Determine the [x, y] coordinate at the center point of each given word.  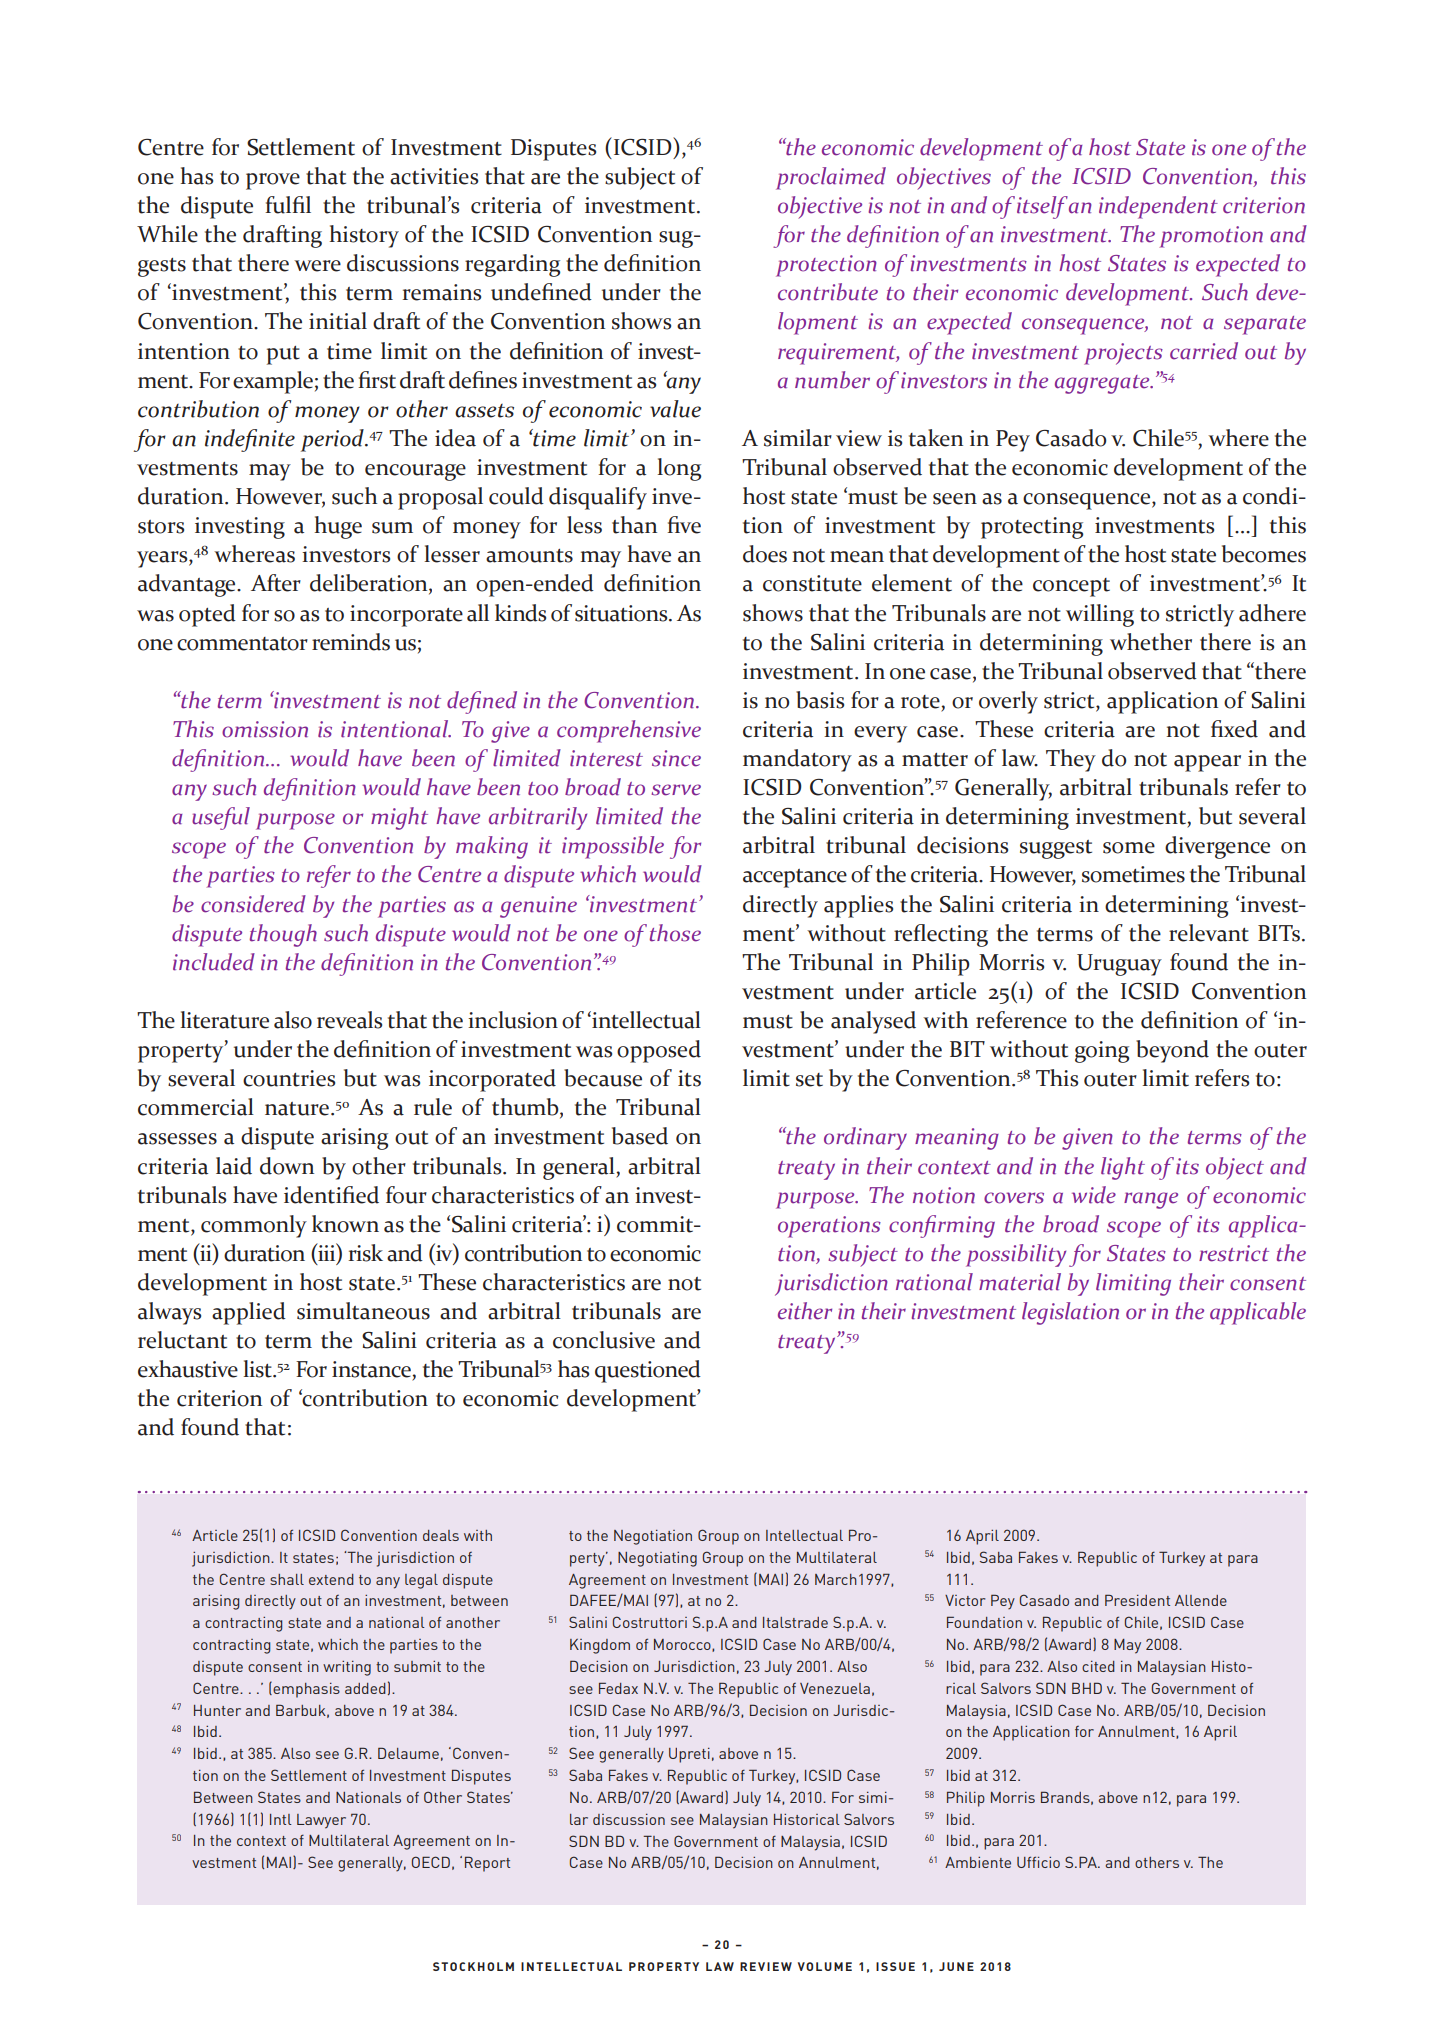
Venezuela [835, 1688]
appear [1207, 763]
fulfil [288, 205]
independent [1158, 207]
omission [265, 729]
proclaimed [831, 178]
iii [327, 1253]
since [676, 758]
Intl [281, 1819]
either [805, 1311]
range [1151, 1200]
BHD [1087, 1688]
